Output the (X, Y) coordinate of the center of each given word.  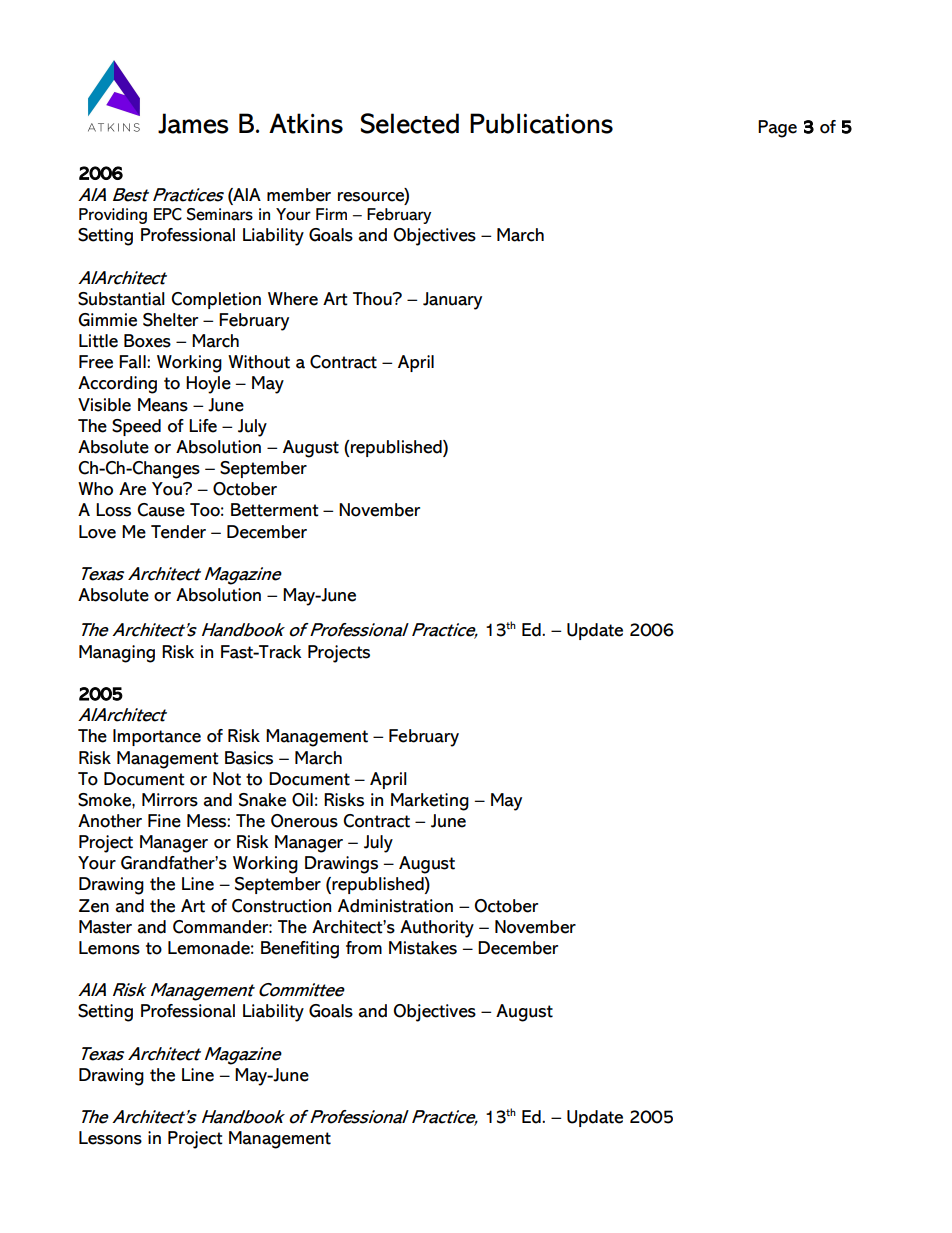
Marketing (430, 802)
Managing (117, 654)
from (364, 948)
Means (163, 405)
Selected (410, 123)
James (193, 123)
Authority (437, 929)
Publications (541, 123)
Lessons (110, 1138)
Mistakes (423, 948)
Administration (395, 906)
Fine (164, 821)
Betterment (275, 510)
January (452, 301)
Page (777, 129)
